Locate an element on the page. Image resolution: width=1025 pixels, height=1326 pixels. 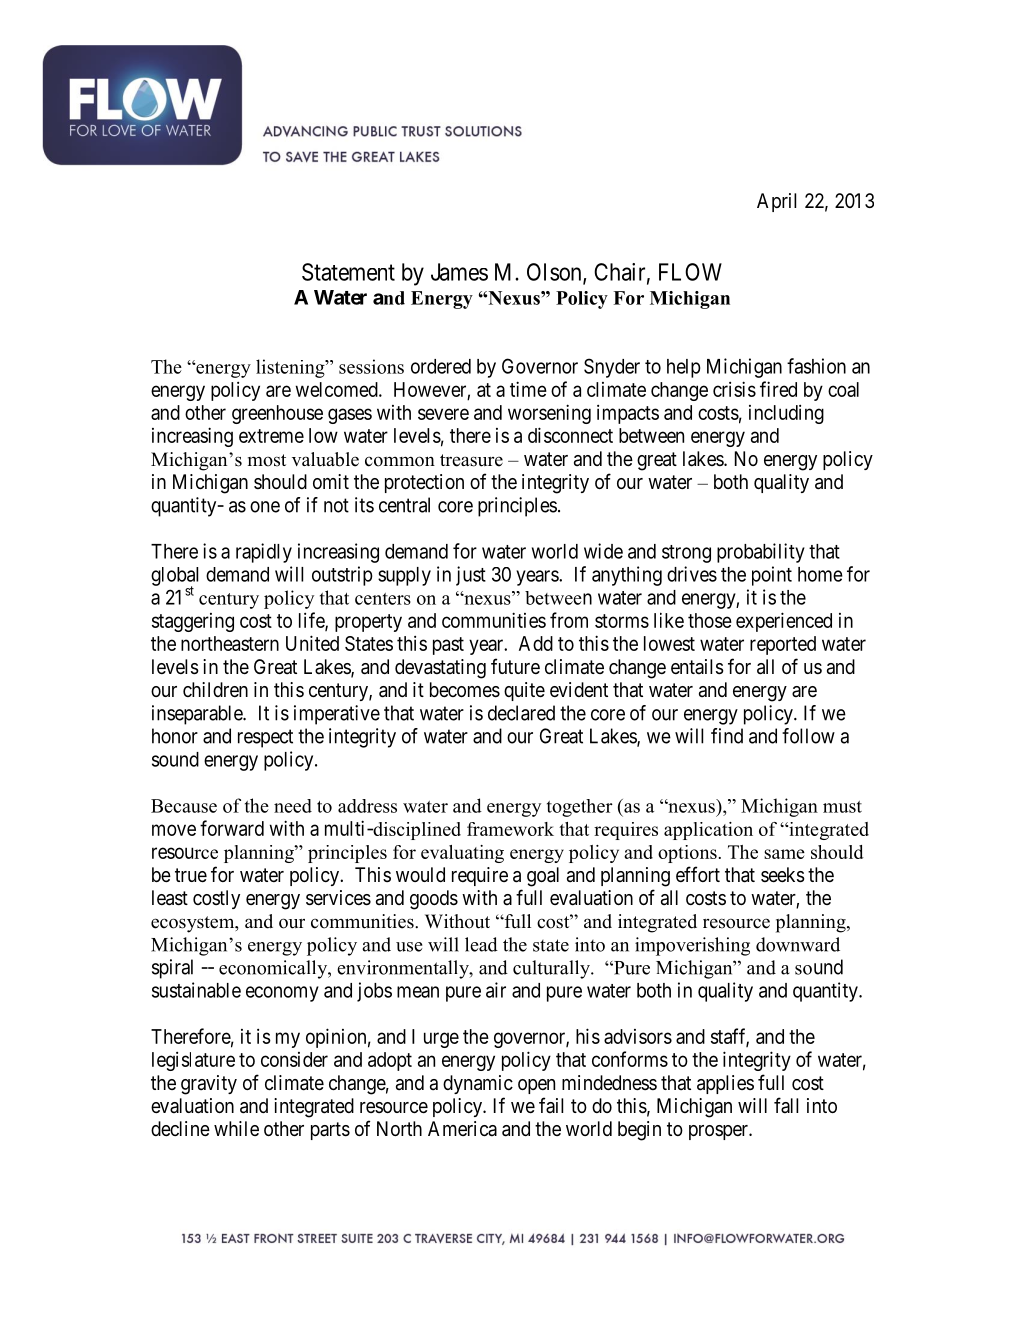
seeks is located at coordinates (783, 875).
